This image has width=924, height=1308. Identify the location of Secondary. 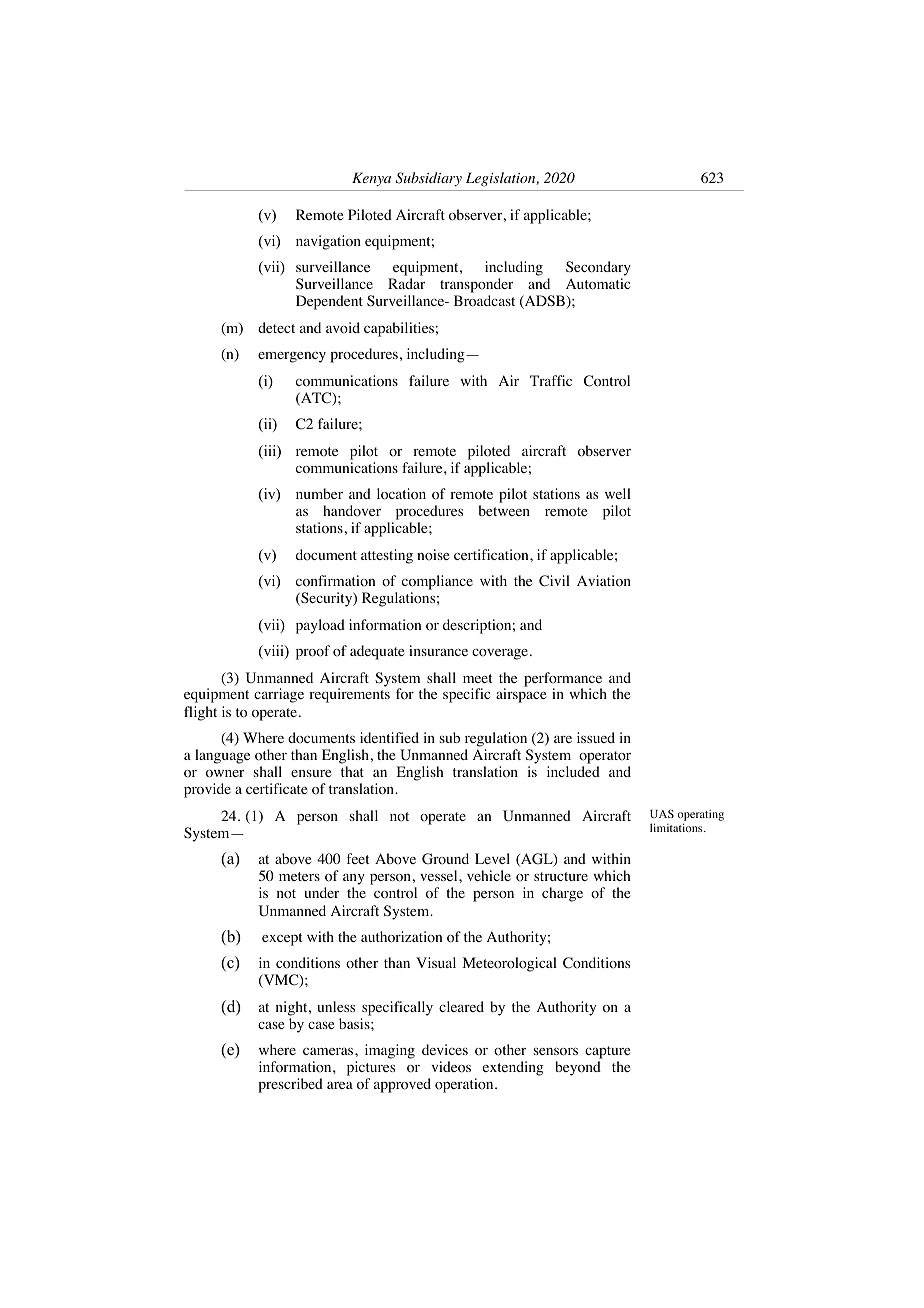
(598, 270).
